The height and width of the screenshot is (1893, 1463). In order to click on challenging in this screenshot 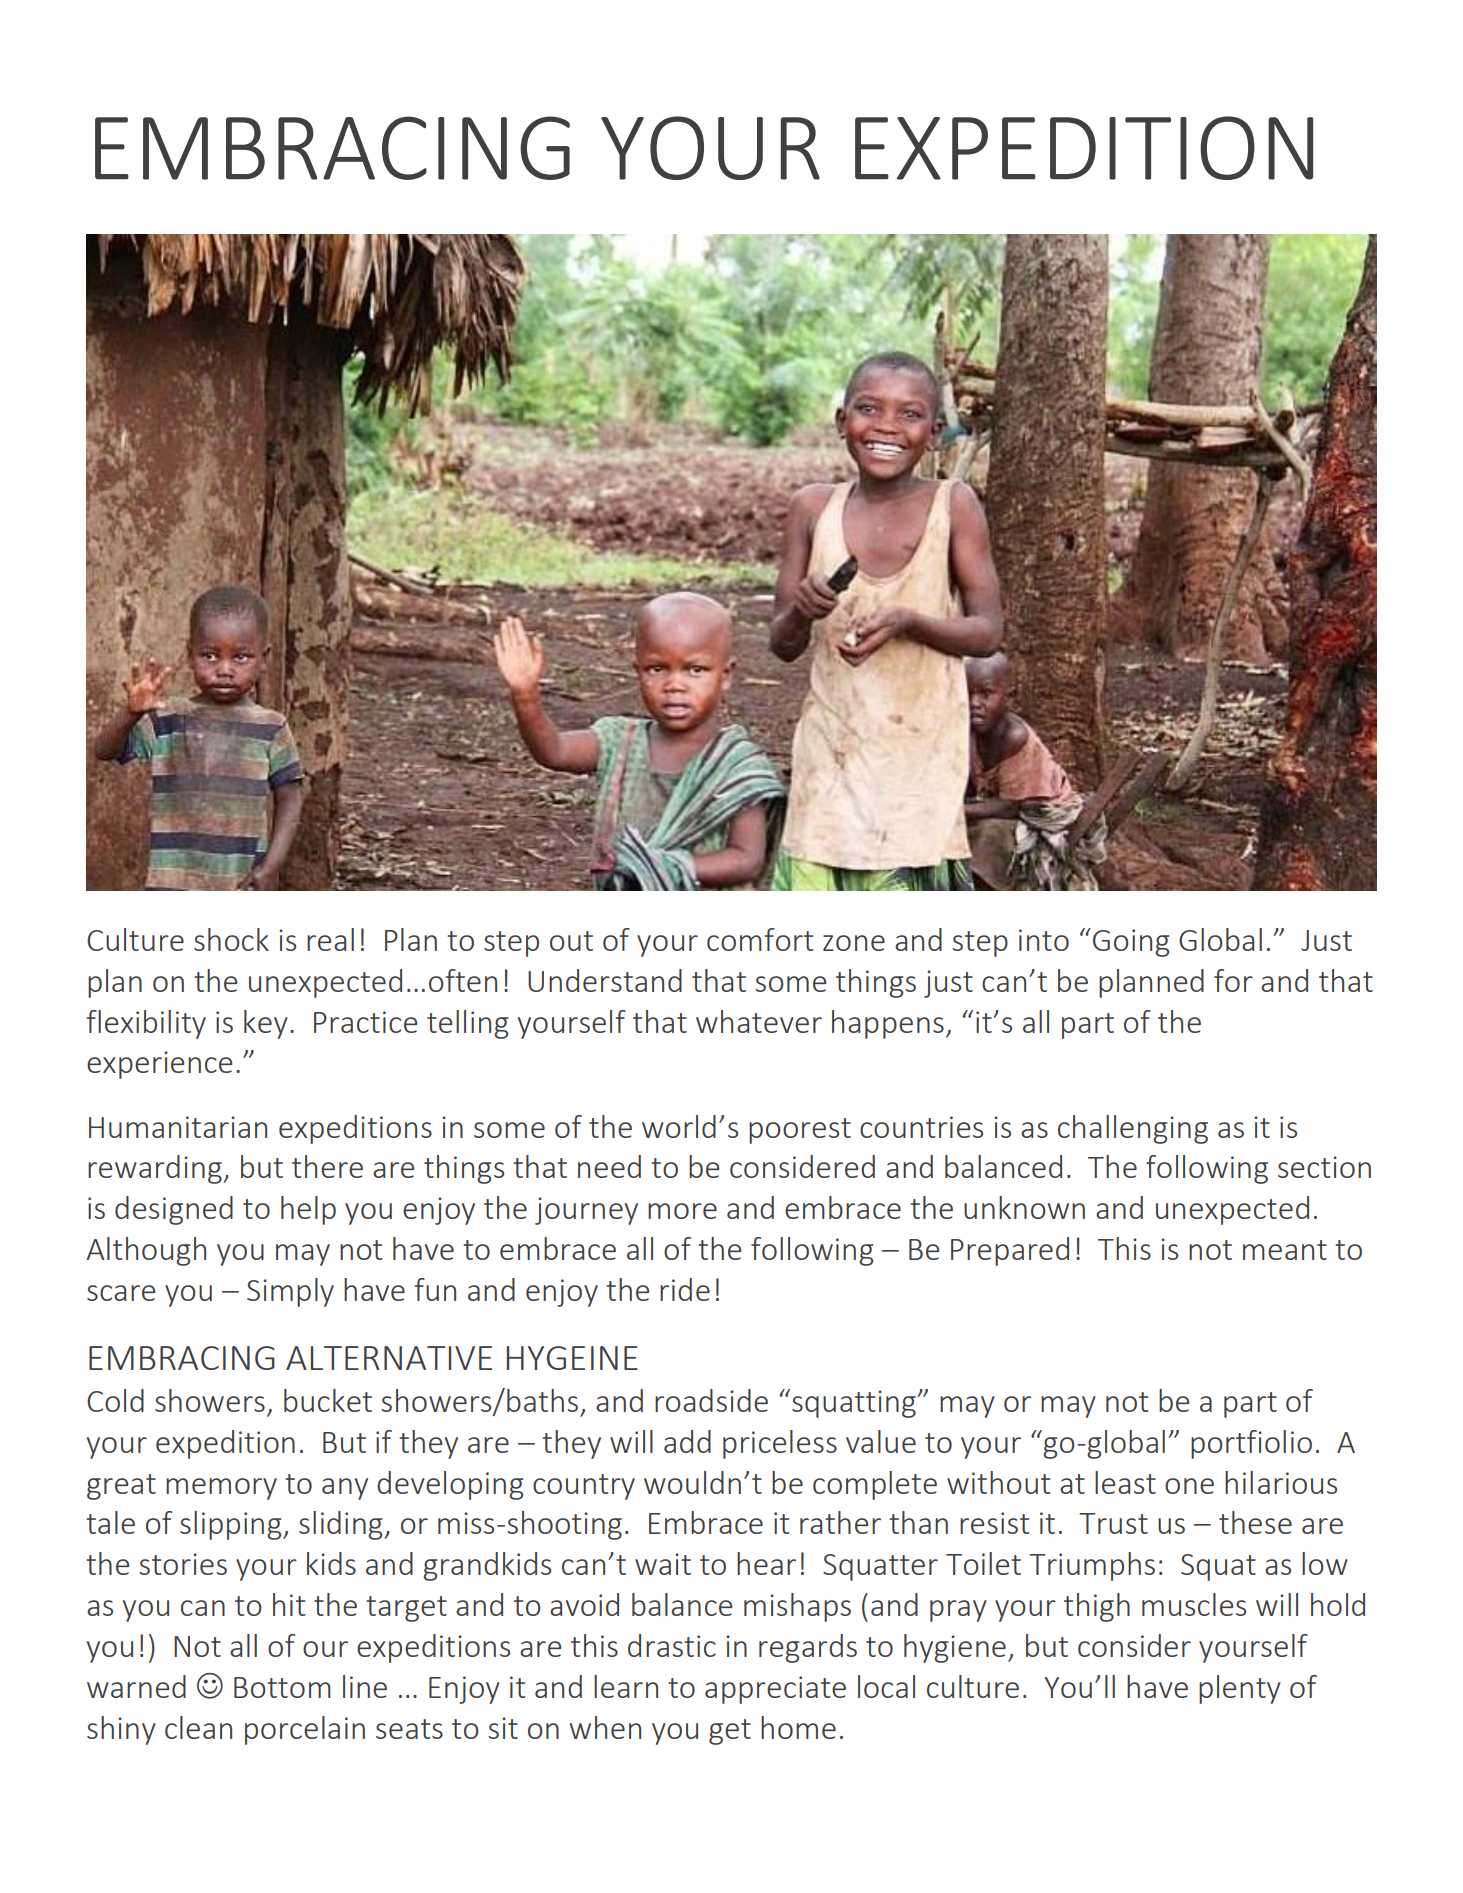, I will do `click(1133, 1129)`.
